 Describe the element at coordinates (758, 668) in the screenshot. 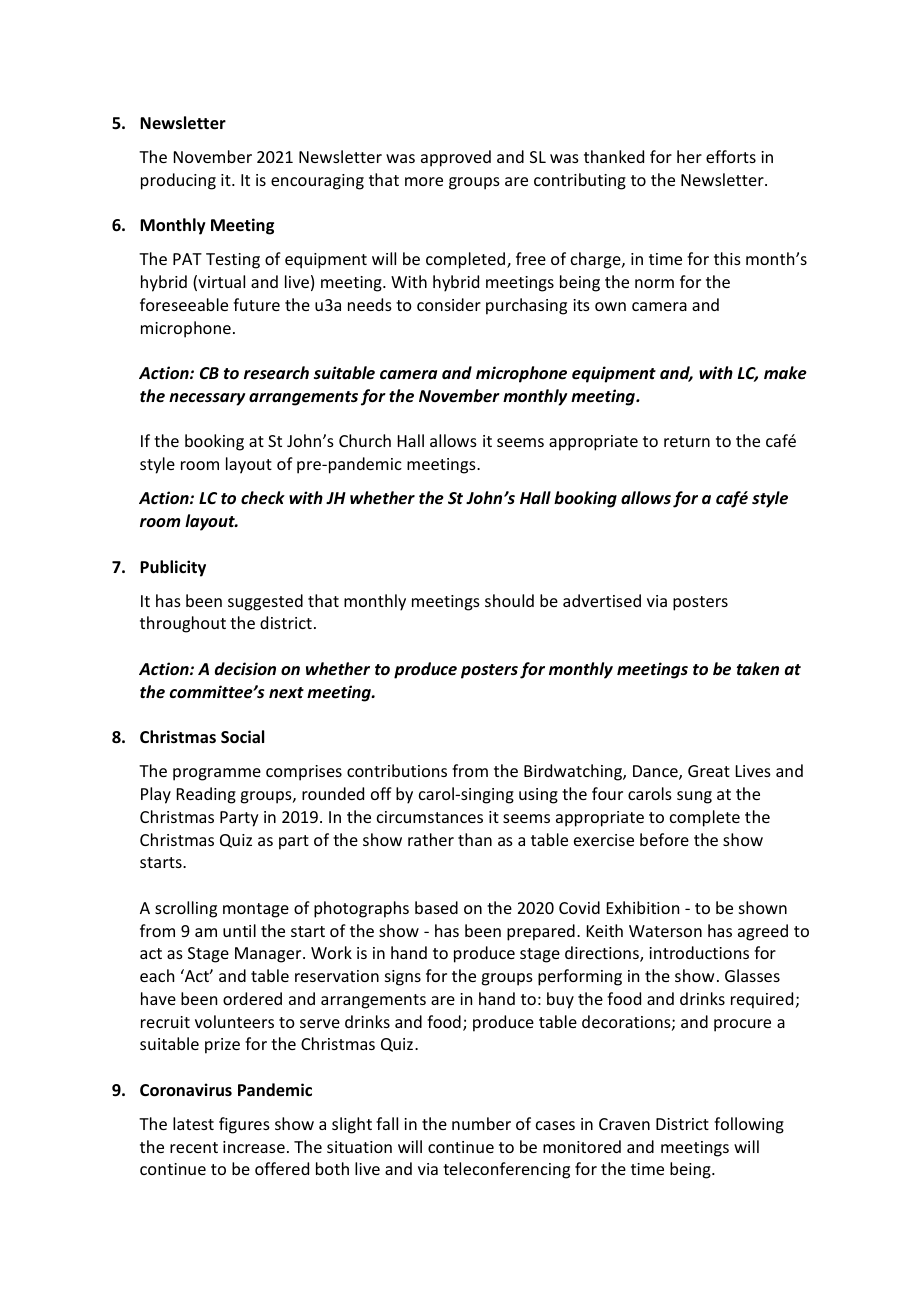

I see `taken` at that location.
